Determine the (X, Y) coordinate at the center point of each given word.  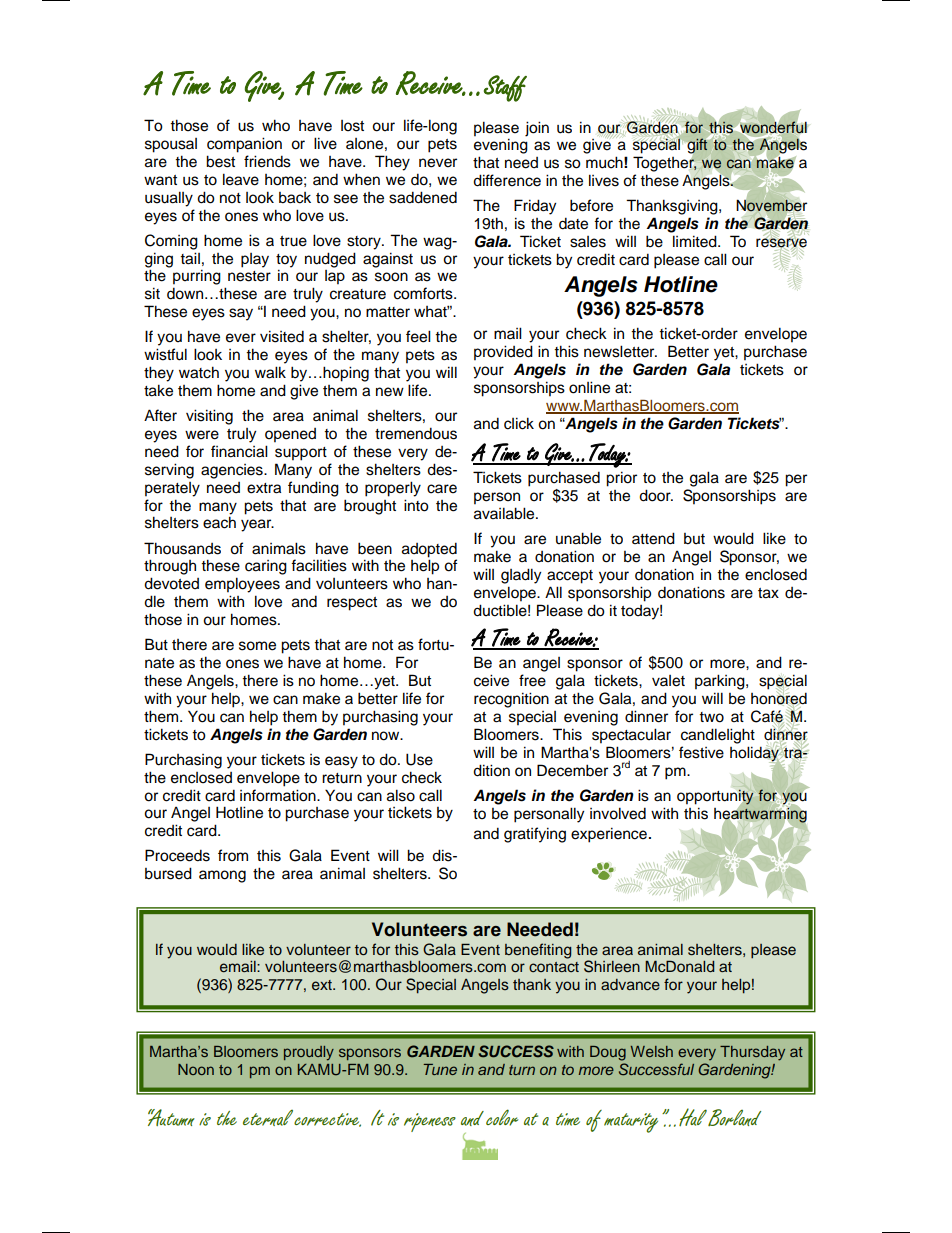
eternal (268, 1118)
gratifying (535, 835)
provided (503, 353)
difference (507, 180)
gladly (521, 576)
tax (768, 593)
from (233, 855)
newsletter (620, 351)
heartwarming (760, 815)
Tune (440, 1069)
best (220, 161)
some (257, 646)
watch (199, 372)
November (772, 206)
